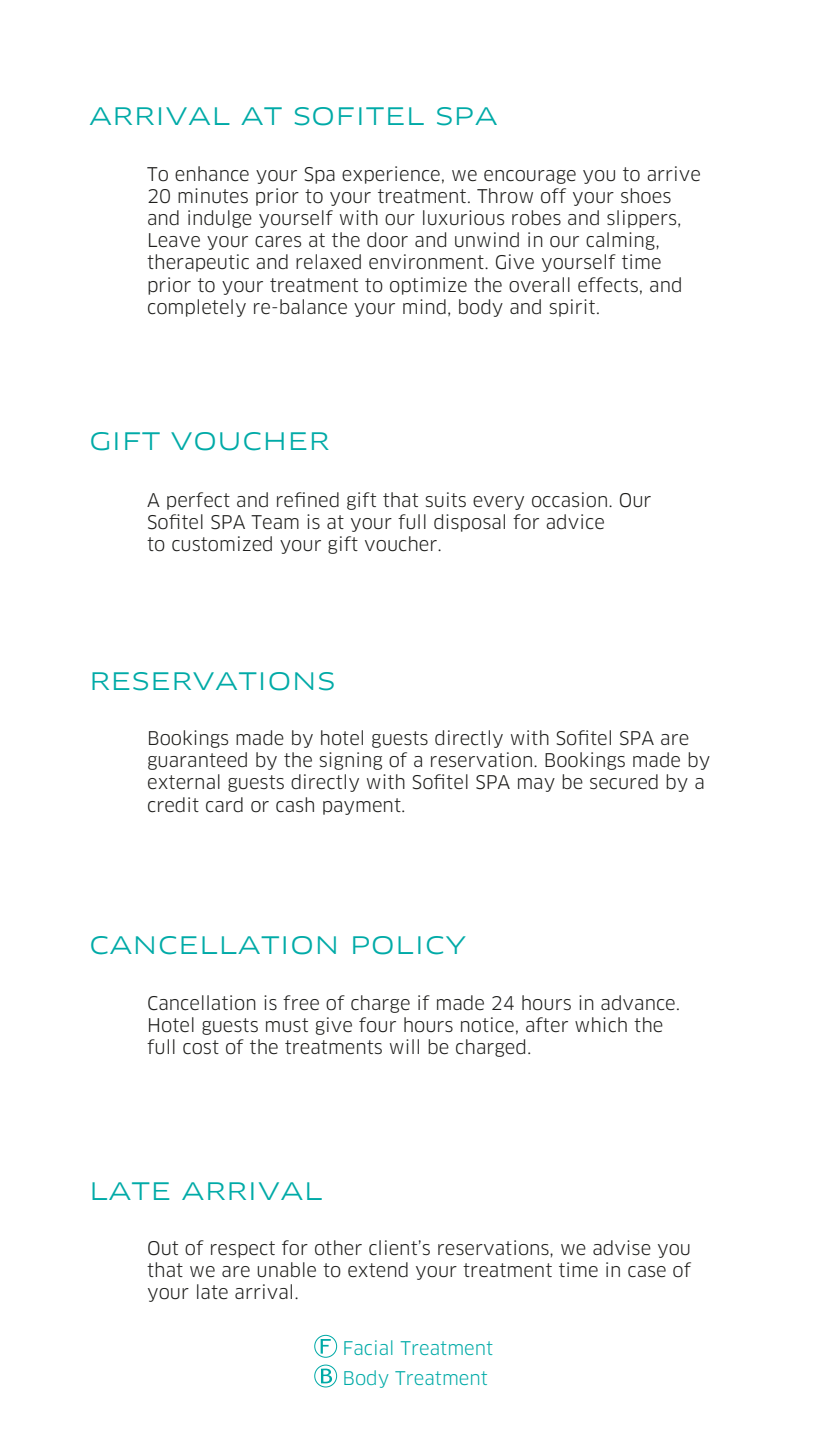 The width and height of the screenshot is (814, 1456). Describe the element at coordinates (638, 1003) in the screenshot. I see `advance` at that location.
